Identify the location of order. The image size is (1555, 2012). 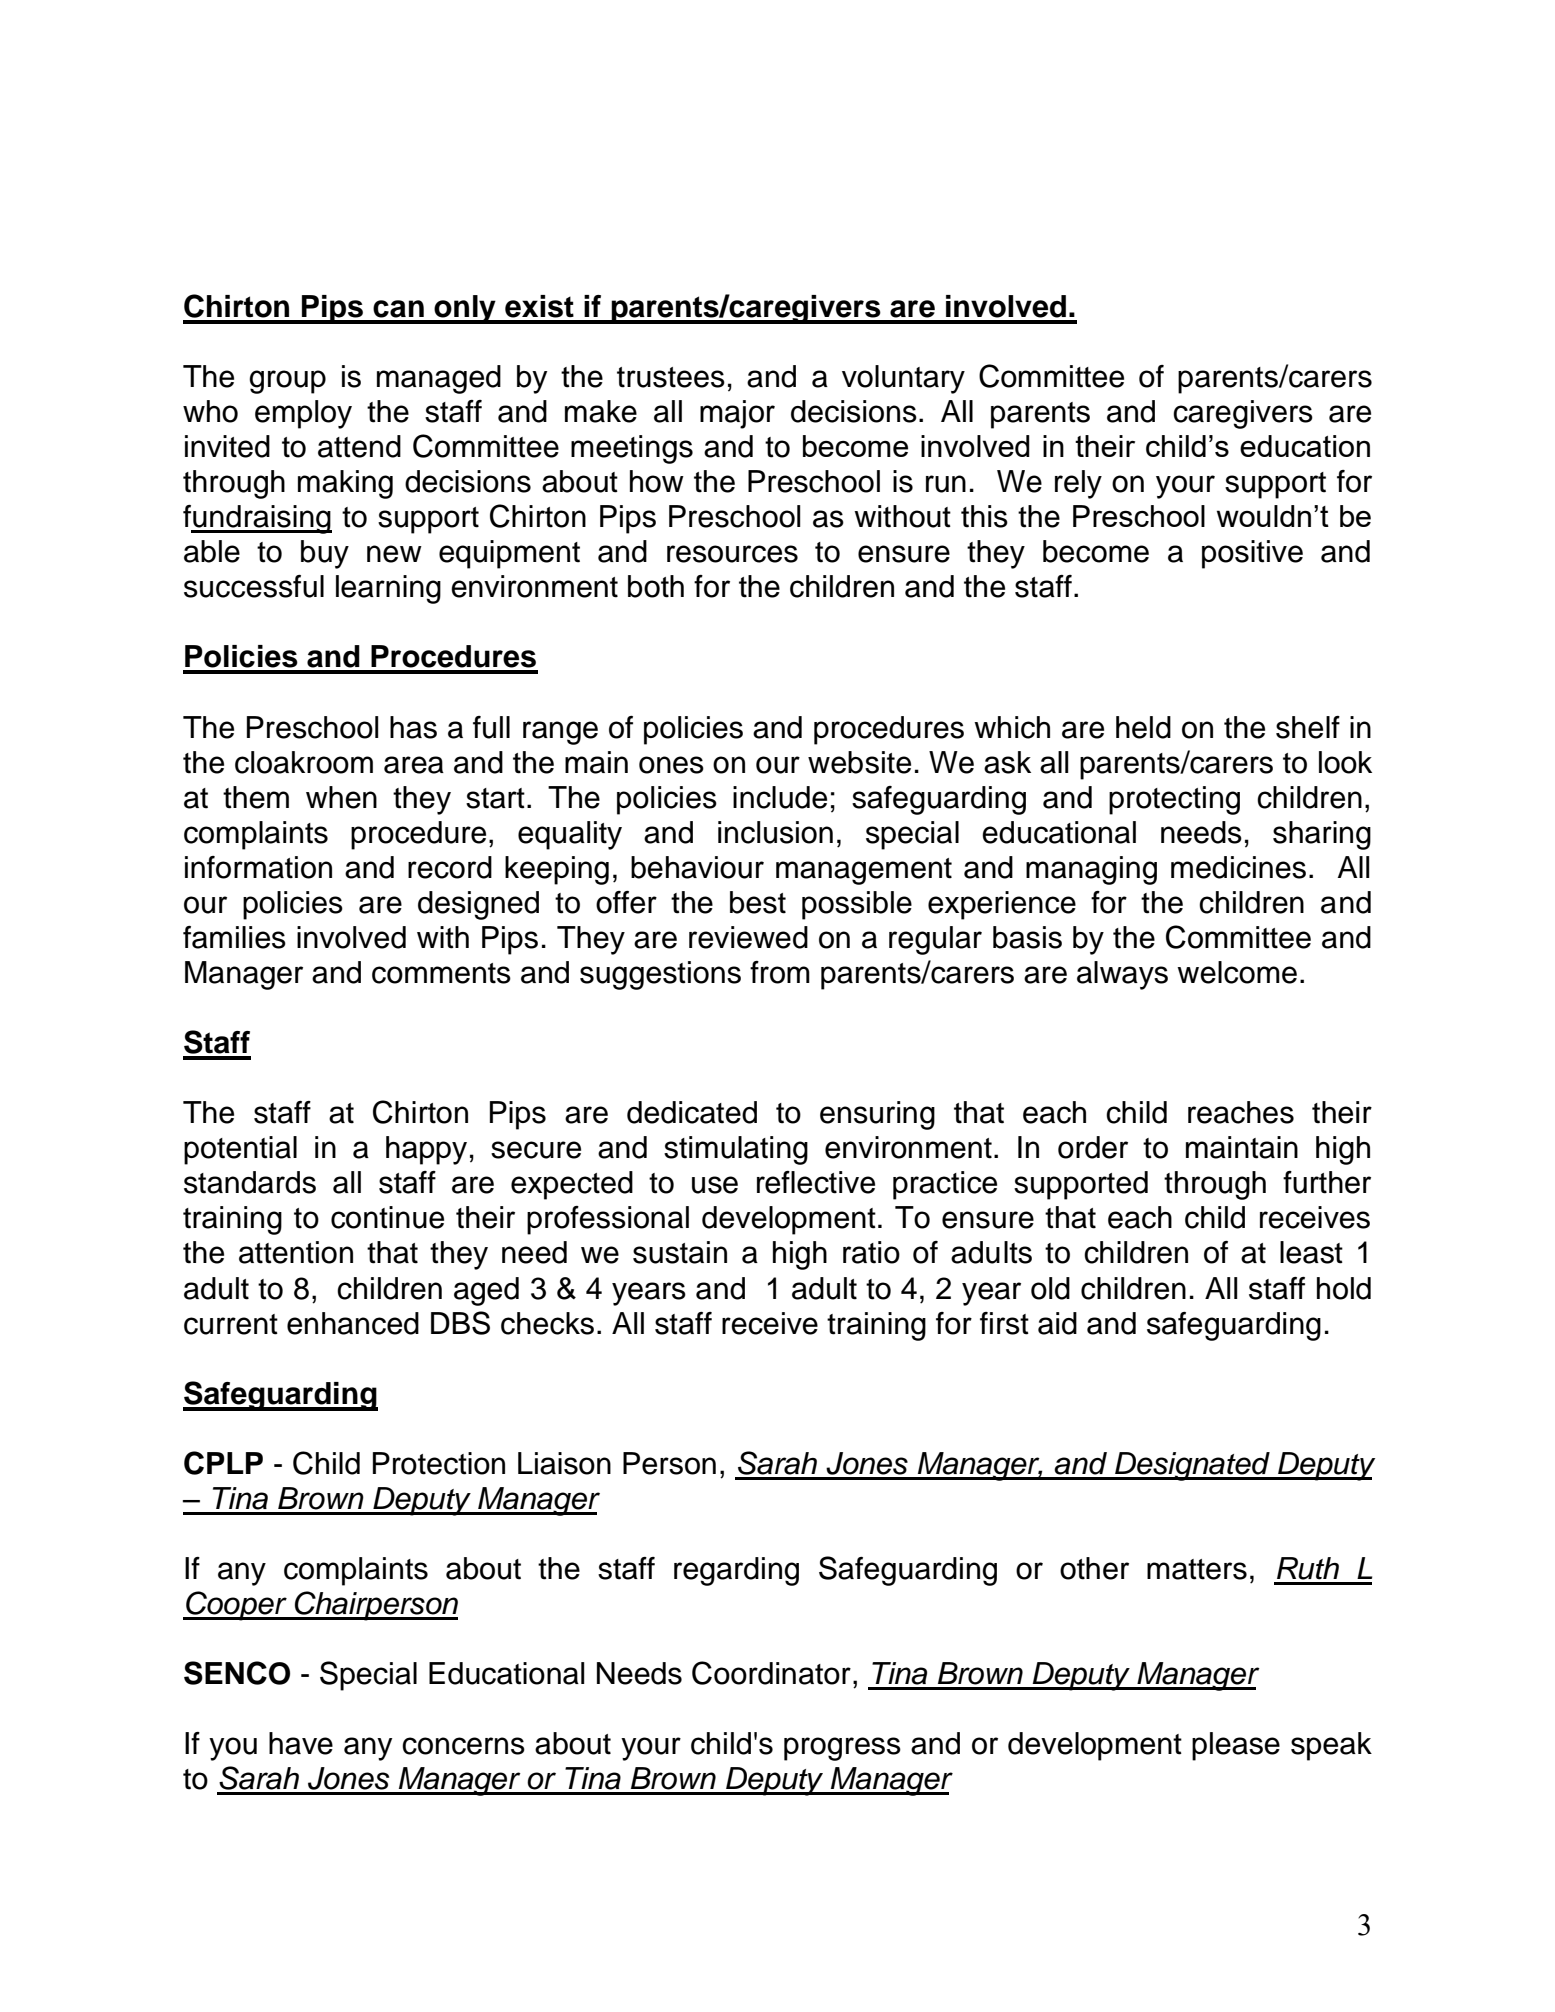
(1093, 1147).
